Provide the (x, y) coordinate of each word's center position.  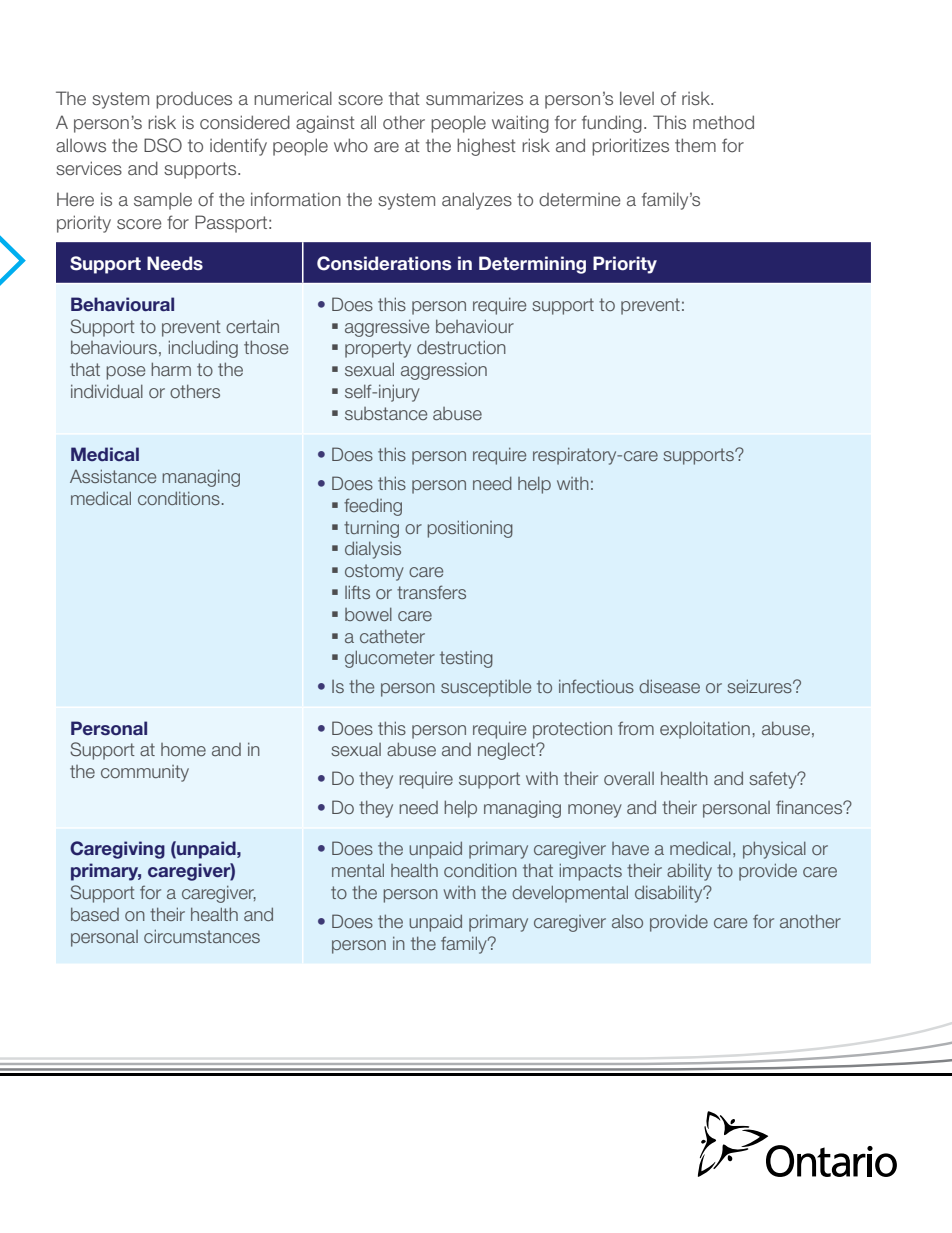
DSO (163, 145)
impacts (591, 872)
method (723, 122)
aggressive (387, 328)
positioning (470, 529)
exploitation (705, 730)
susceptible (486, 688)
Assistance (113, 476)
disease (669, 686)
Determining (532, 265)
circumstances (202, 936)
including (203, 349)
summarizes (474, 99)
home (183, 749)
